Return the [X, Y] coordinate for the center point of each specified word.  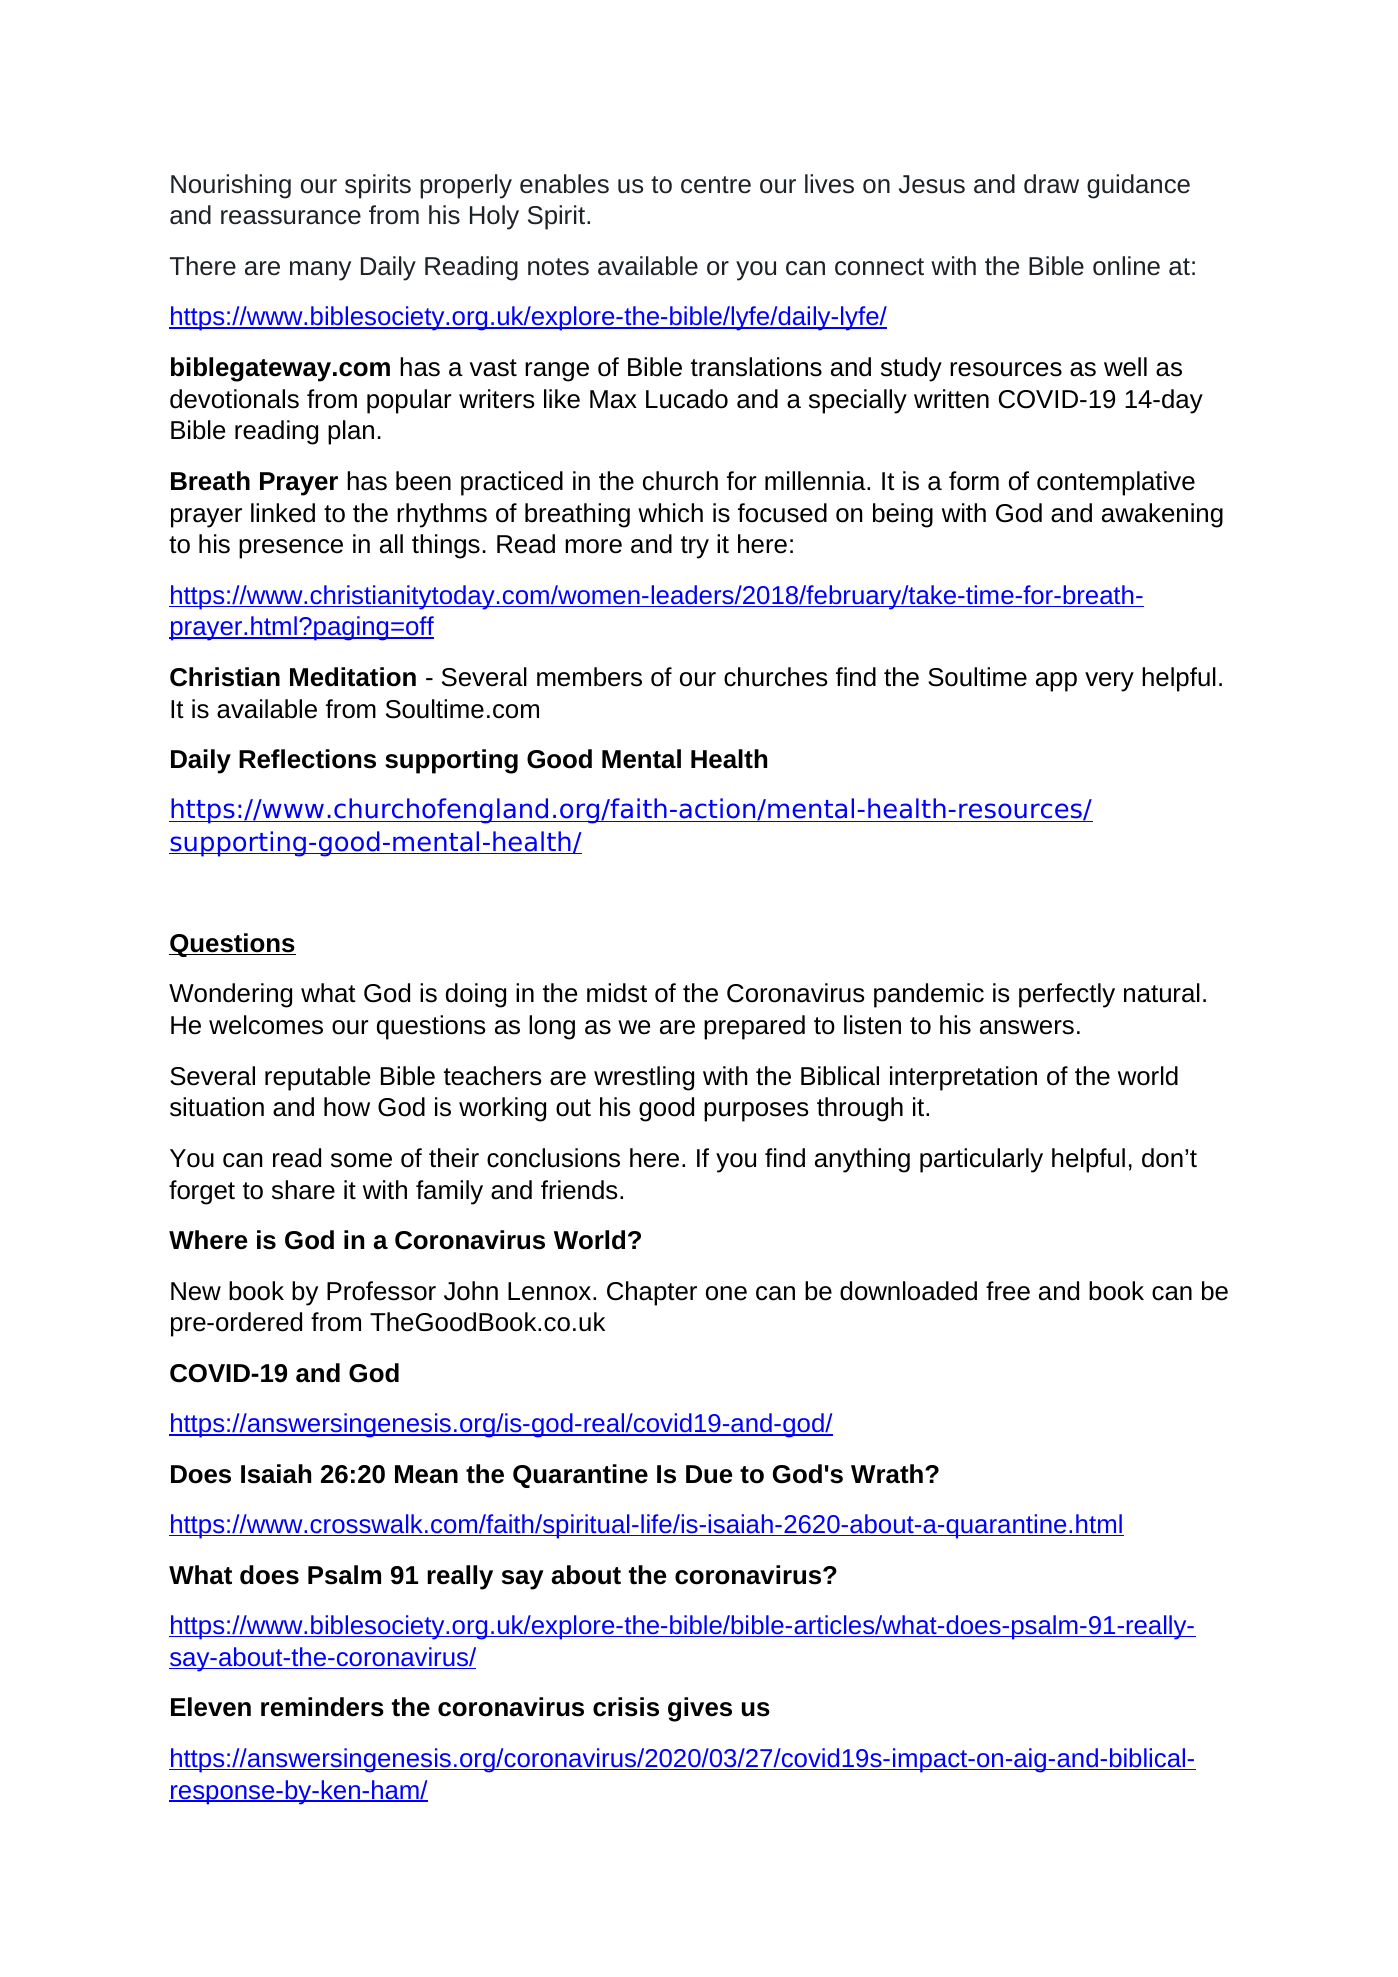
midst [617, 993]
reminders [322, 1707]
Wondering [230, 995]
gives [700, 1709]
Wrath [887, 1474]
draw [1051, 184]
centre [716, 185]
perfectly [1067, 995]
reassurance [291, 217]
